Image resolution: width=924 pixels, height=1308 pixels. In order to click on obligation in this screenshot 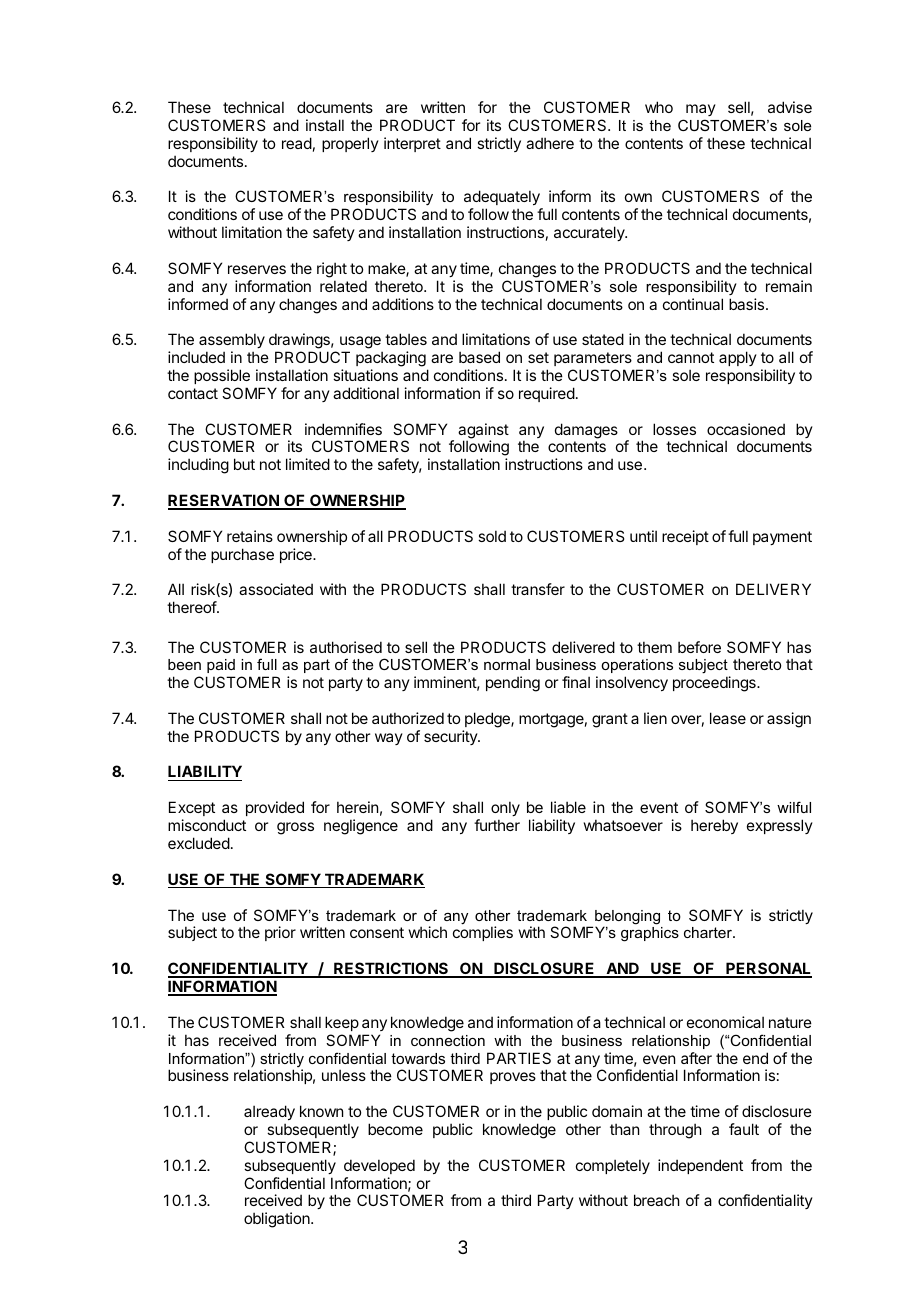, I will do `click(278, 1220)`.
